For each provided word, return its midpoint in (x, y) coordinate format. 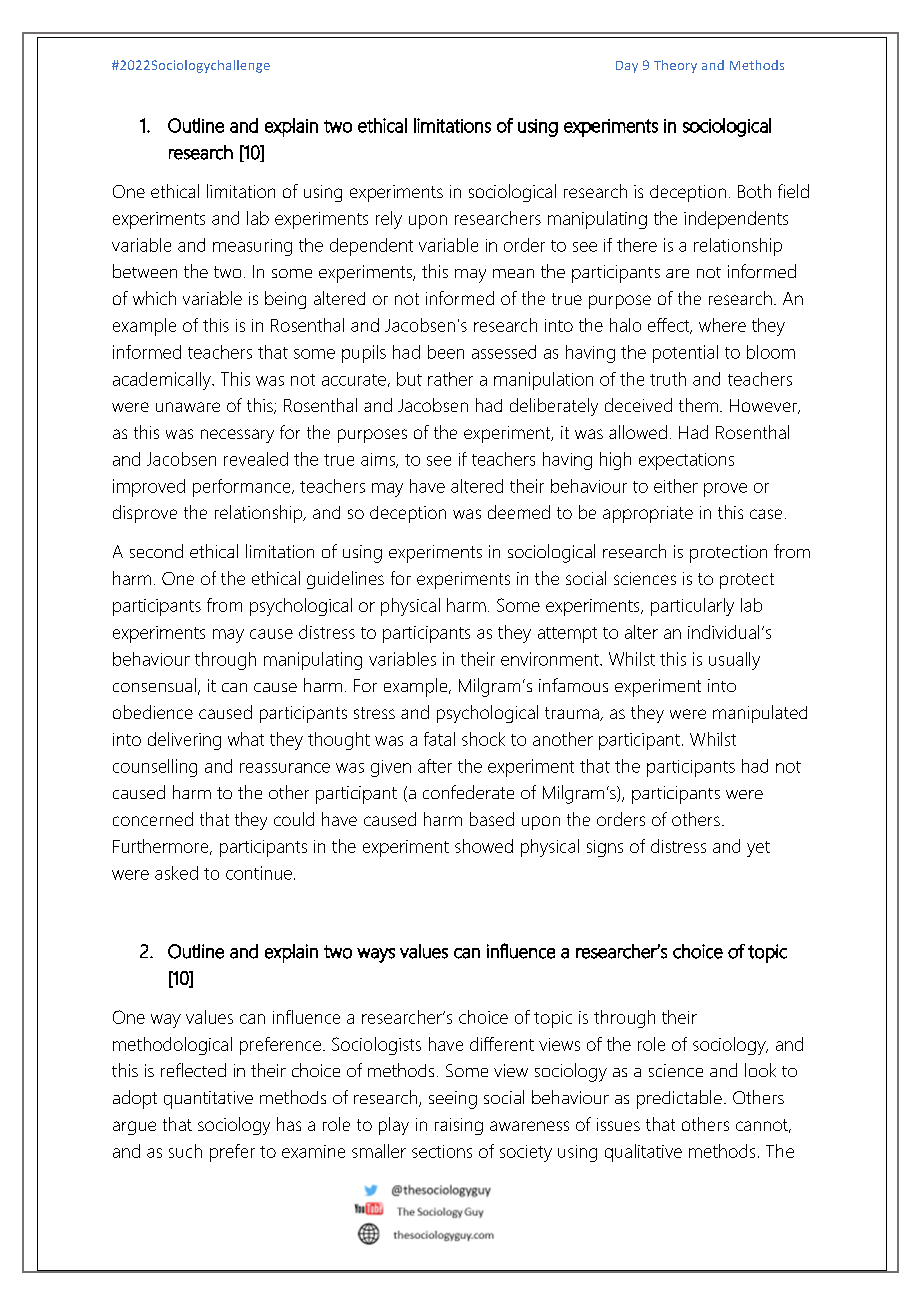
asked (176, 873)
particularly (692, 607)
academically (163, 381)
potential (685, 354)
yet (758, 849)
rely (389, 220)
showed (484, 846)
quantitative (208, 1100)
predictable (679, 1099)
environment (551, 659)
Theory (675, 66)
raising (459, 1126)
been (446, 352)
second (156, 551)
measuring (252, 247)
